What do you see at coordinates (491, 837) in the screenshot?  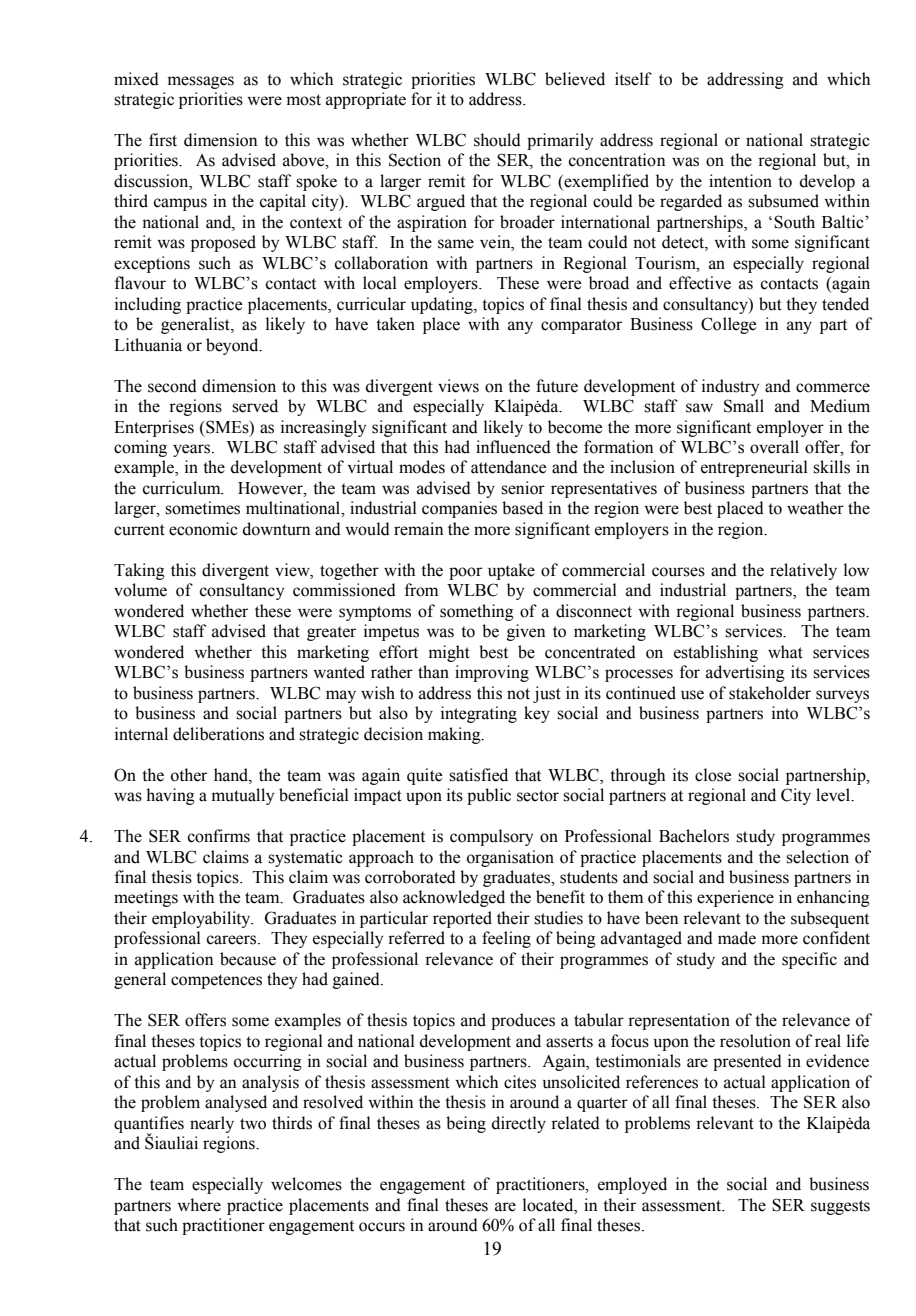 I see `compulsory` at bounding box center [491, 837].
